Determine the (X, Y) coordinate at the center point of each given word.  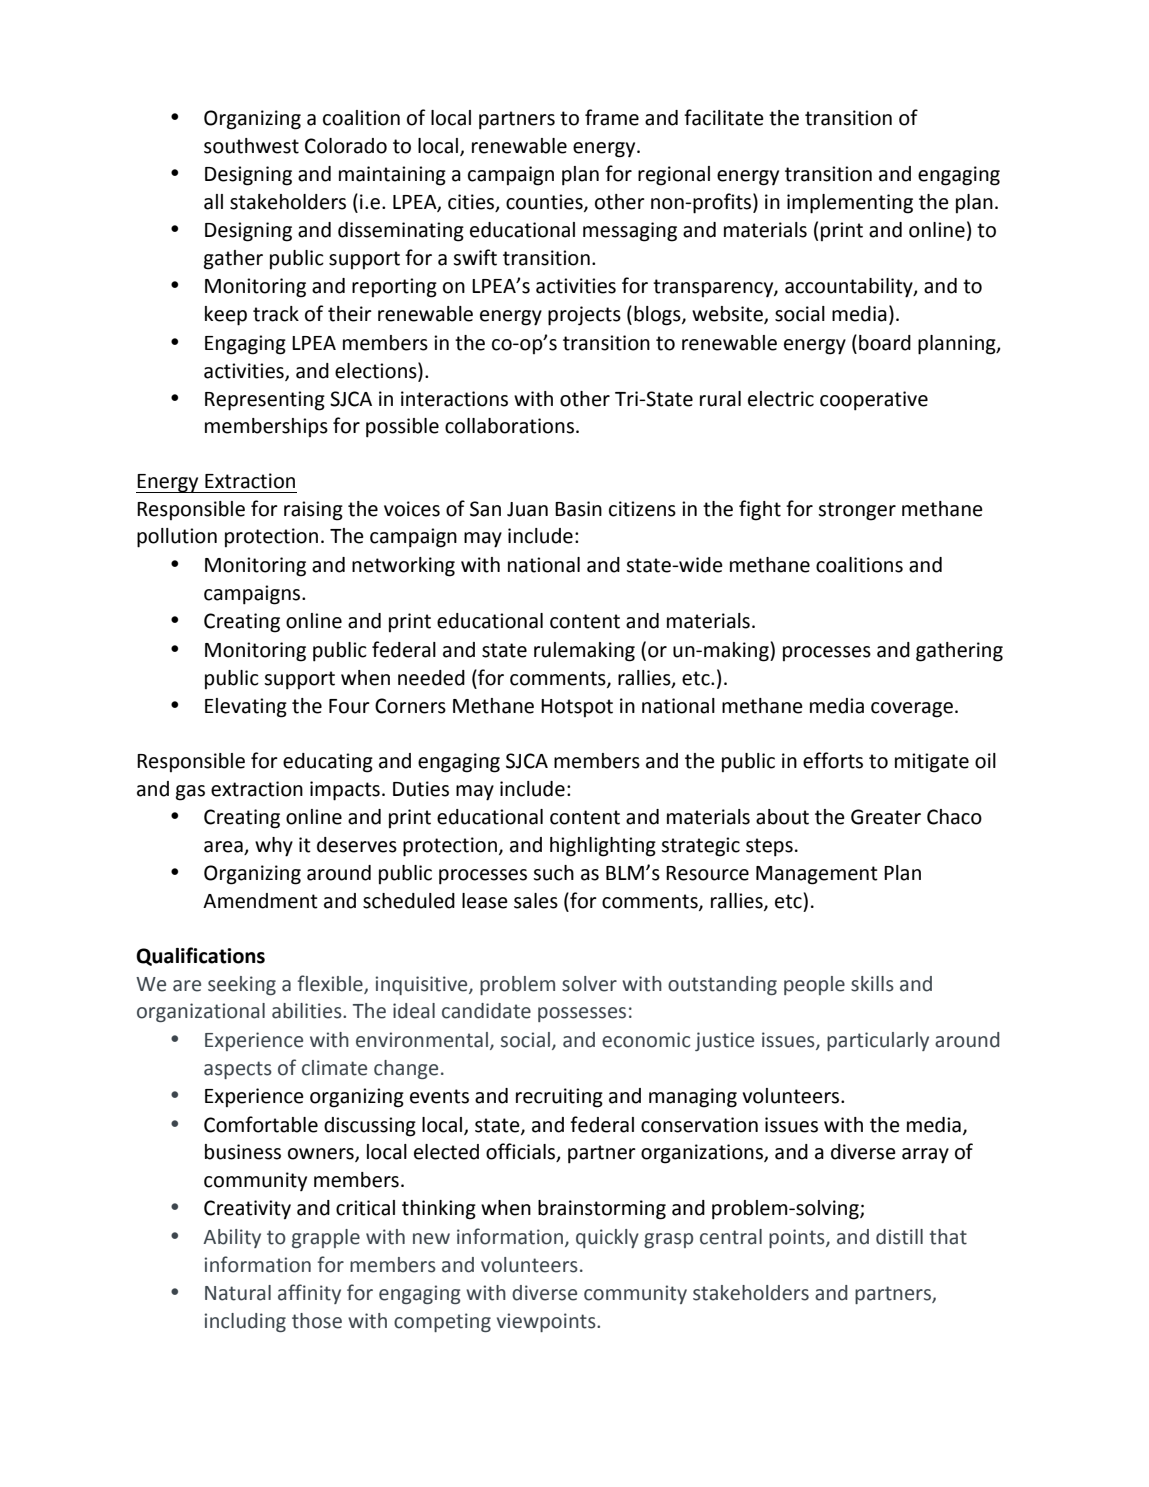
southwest (251, 146)
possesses (582, 1014)
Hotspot (577, 708)
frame (612, 117)
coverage (912, 710)
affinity (309, 1294)
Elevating (246, 708)
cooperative (874, 401)
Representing (265, 401)
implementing (850, 204)
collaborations (509, 426)
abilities (308, 1011)
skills (872, 984)
